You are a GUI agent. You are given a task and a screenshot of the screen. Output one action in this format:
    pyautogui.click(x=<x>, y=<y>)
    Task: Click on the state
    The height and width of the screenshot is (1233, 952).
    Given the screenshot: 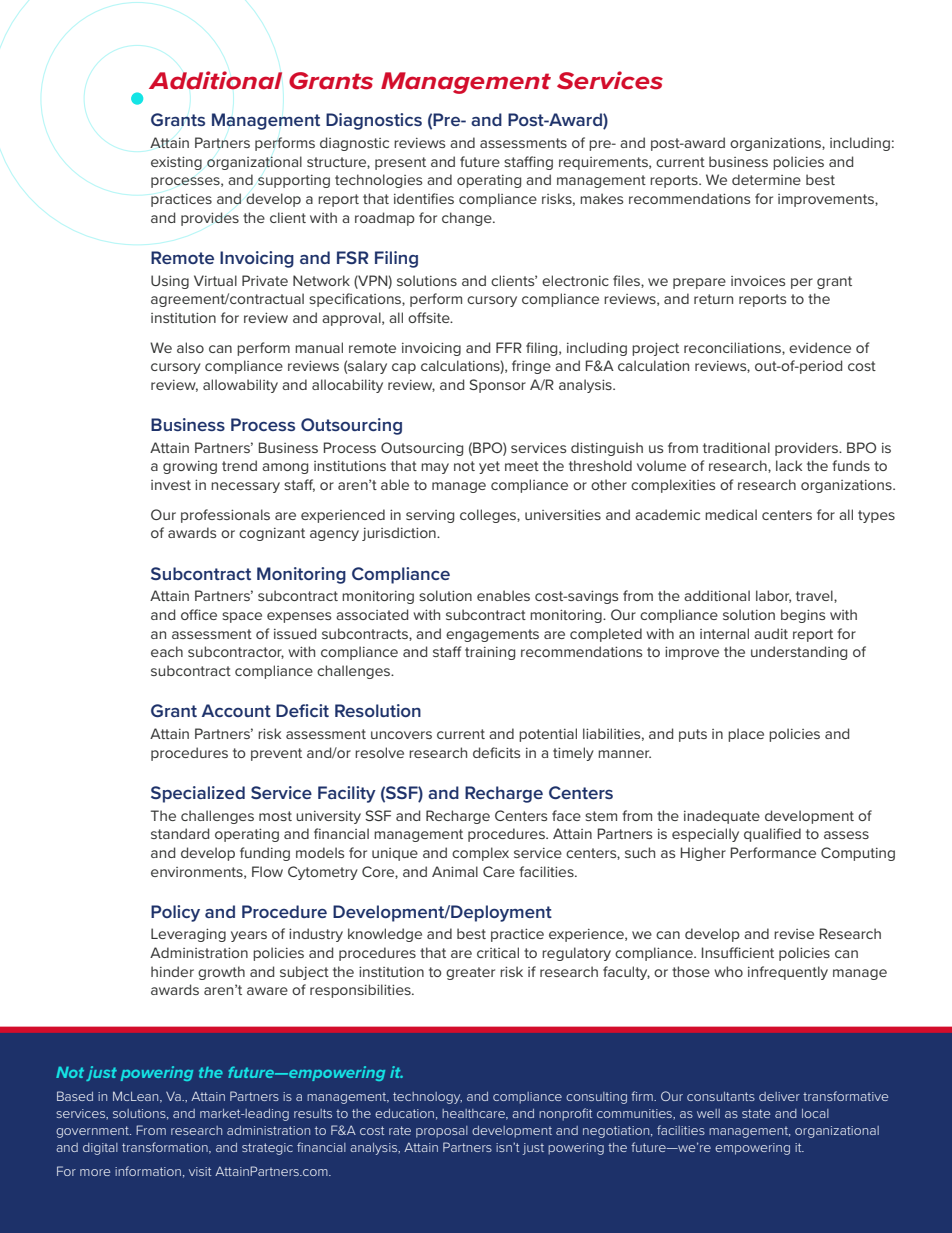 What is the action you would take?
    pyautogui.click(x=756, y=1113)
